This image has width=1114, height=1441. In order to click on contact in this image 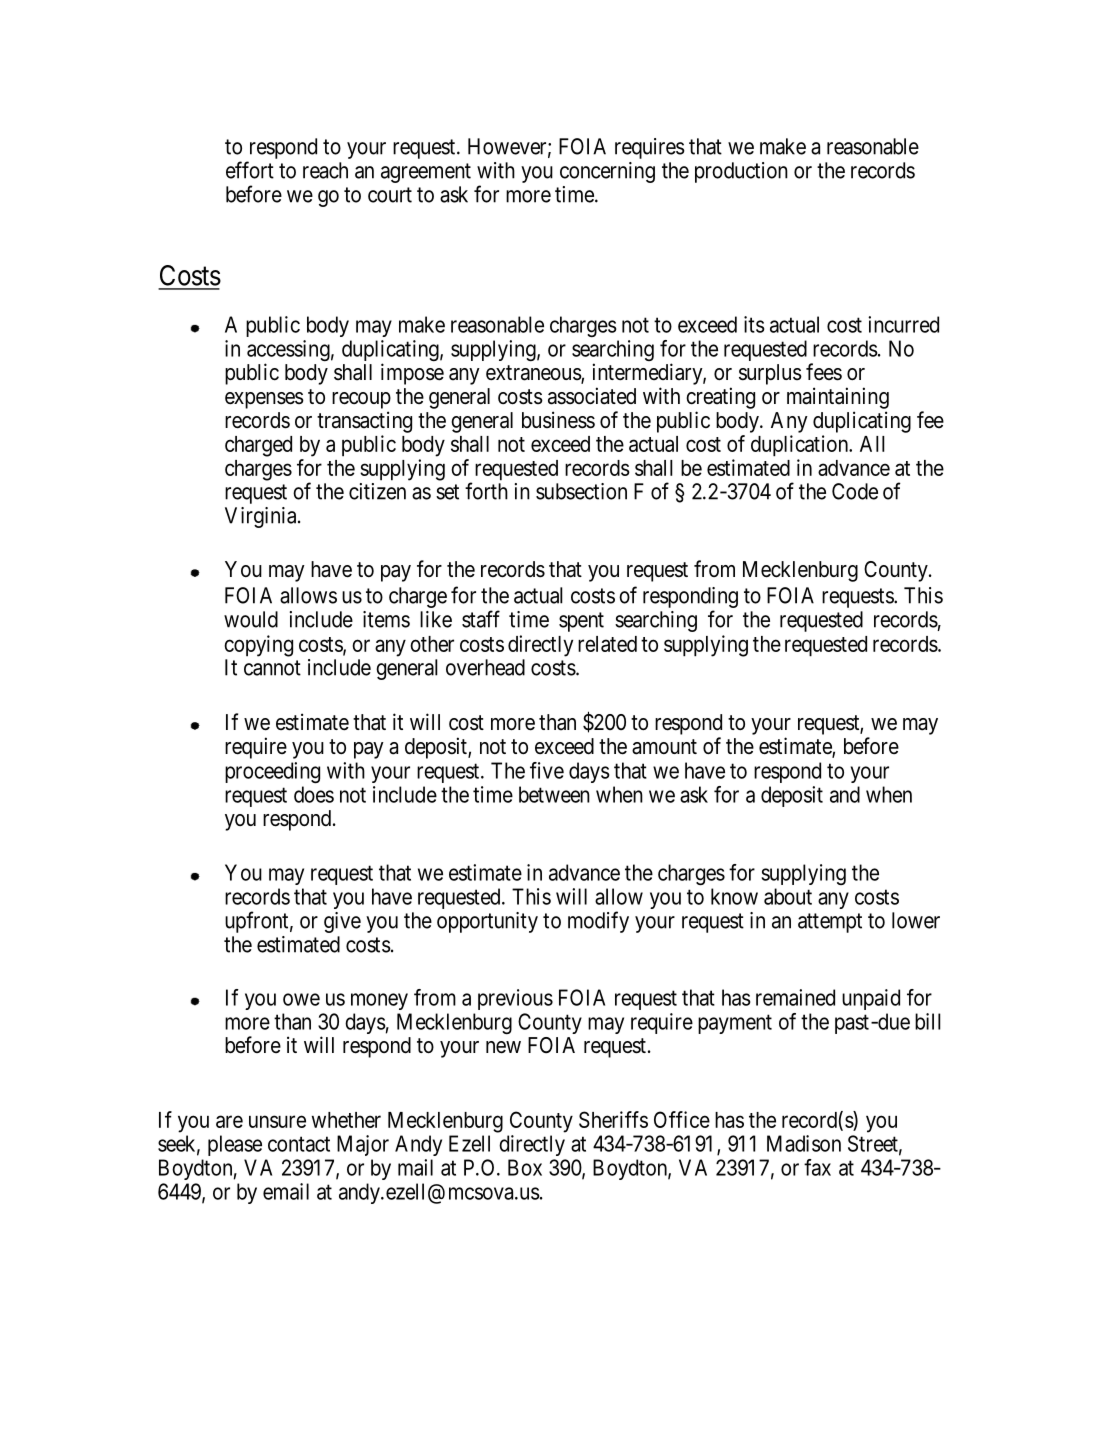, I will do `click(299, 1144)`.
